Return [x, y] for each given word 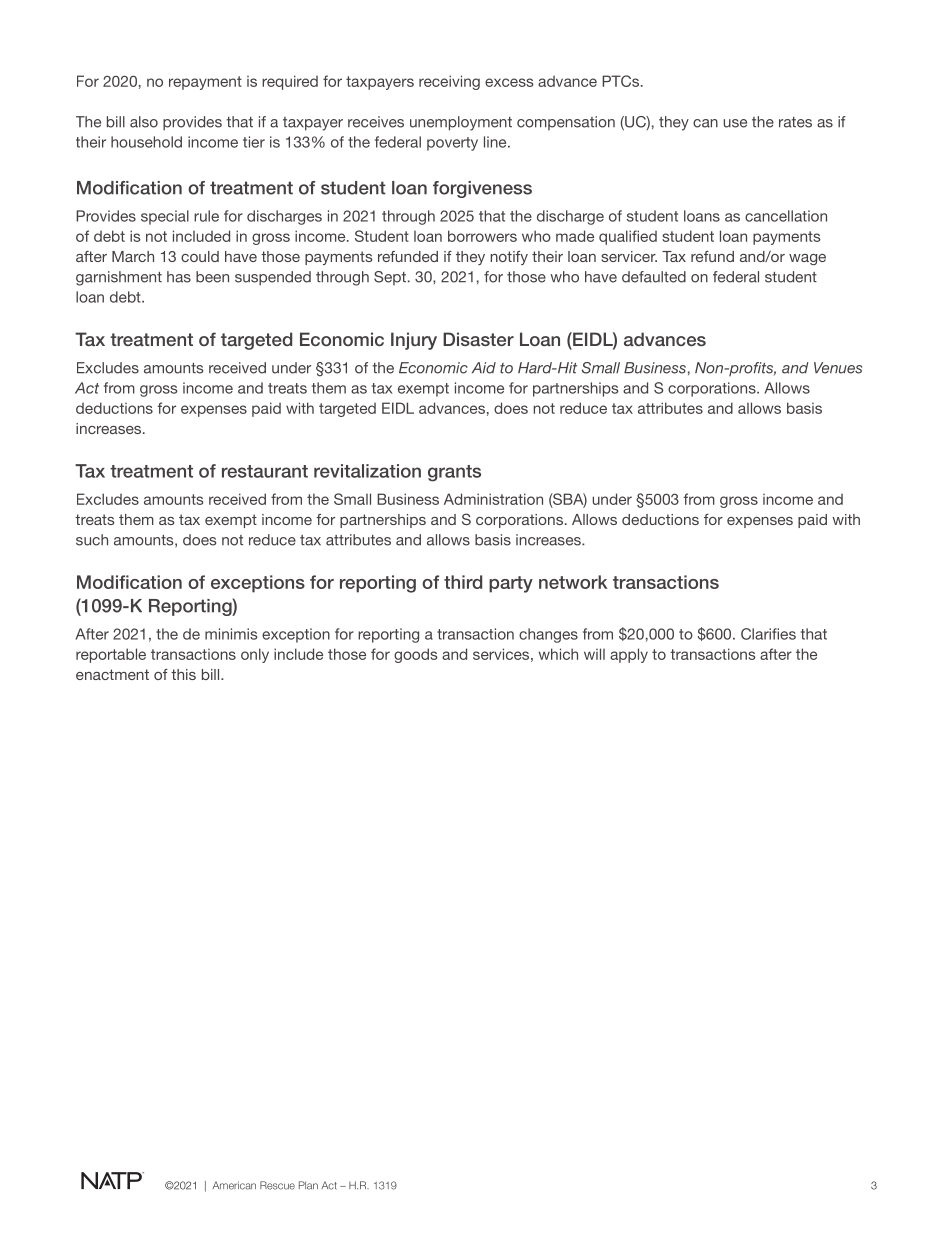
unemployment [461, 123]
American [234, 1185]
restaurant [265, 471]
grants [454, 473]
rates [795, 122]
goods [416, 655]
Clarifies [768, 634]
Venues [838, 368]
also [144, 122]
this [183, 674]
